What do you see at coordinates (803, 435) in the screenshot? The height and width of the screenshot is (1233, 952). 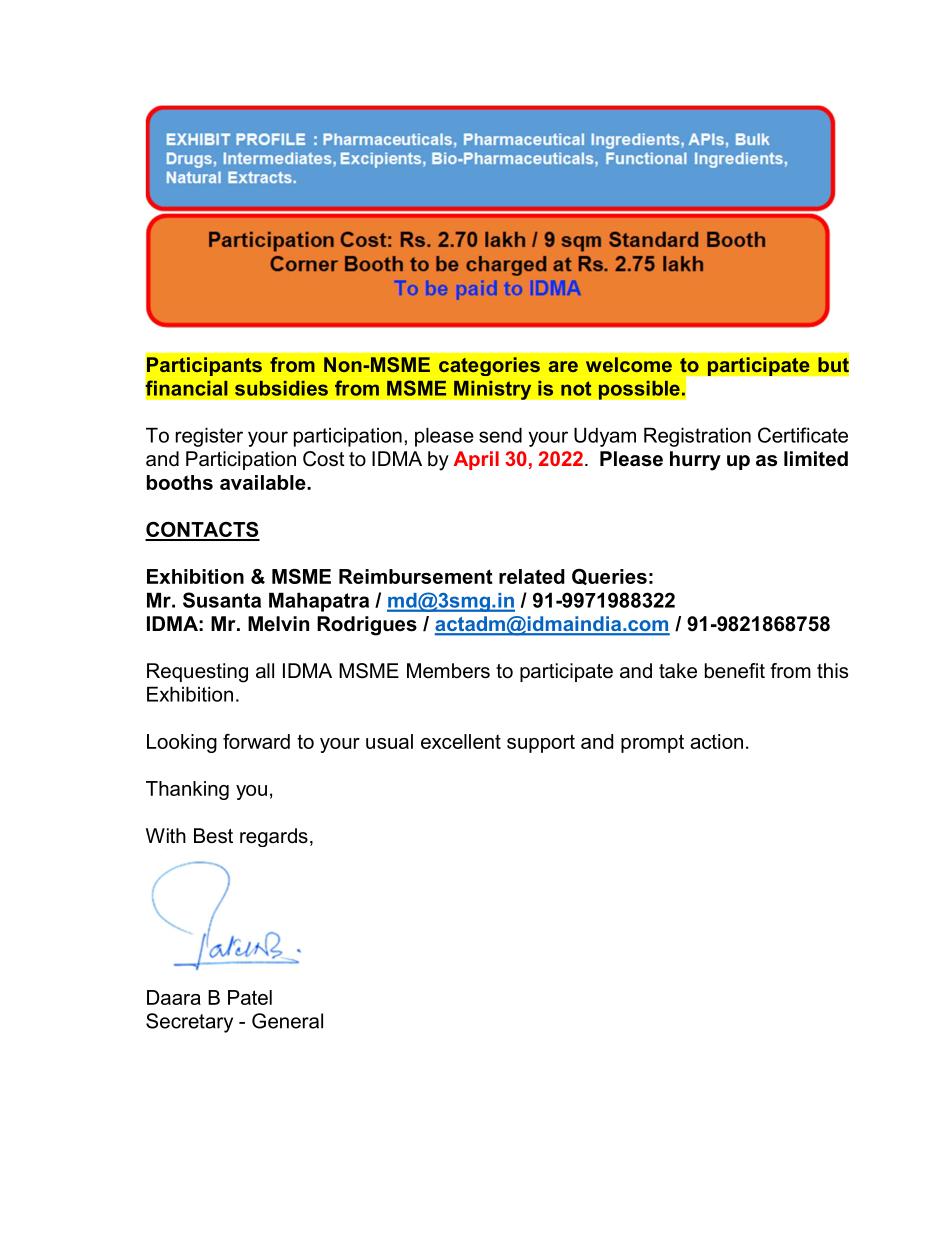 I see `Certificate` at bounding box center [803, 435].
